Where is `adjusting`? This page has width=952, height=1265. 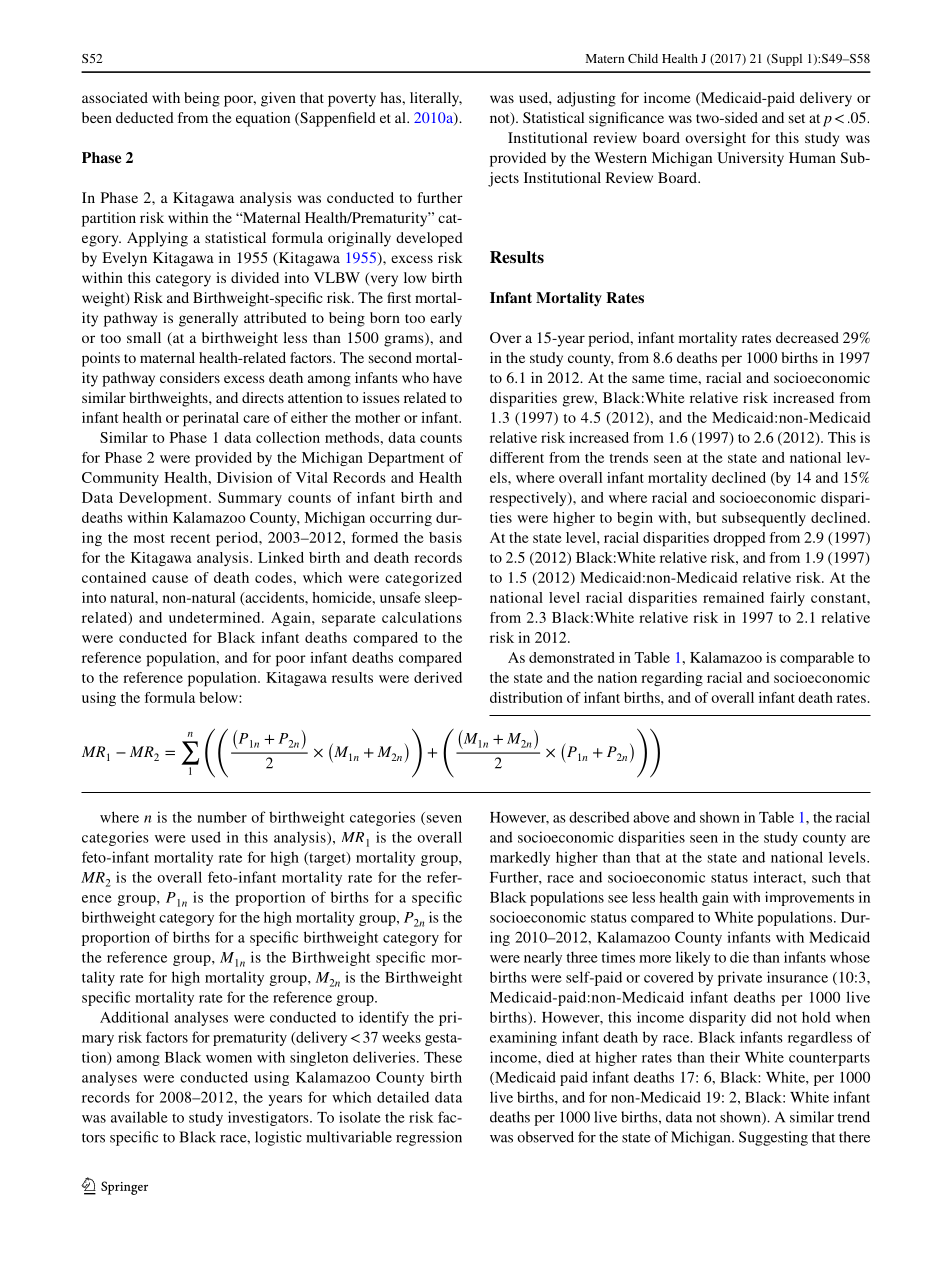
adjusting is located at coordinates (586, 99).
